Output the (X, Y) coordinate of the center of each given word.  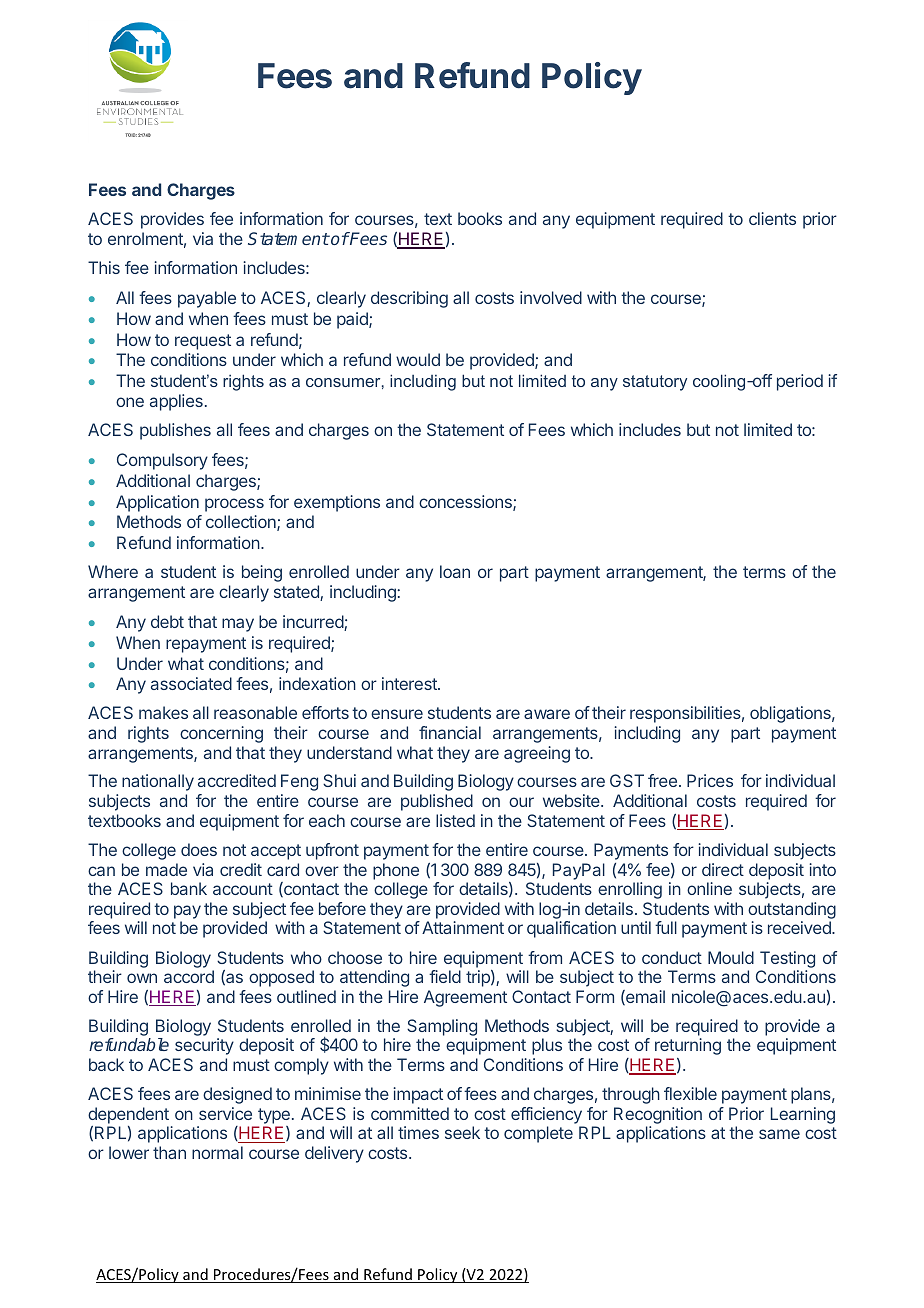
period (800, 382)
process (234, 505)
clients (772, 218)
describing (409, 299)
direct (723, 869)
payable (207, 299)
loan (455, 571)
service (225, 1113)
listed (455, 820)
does (199, 849)
